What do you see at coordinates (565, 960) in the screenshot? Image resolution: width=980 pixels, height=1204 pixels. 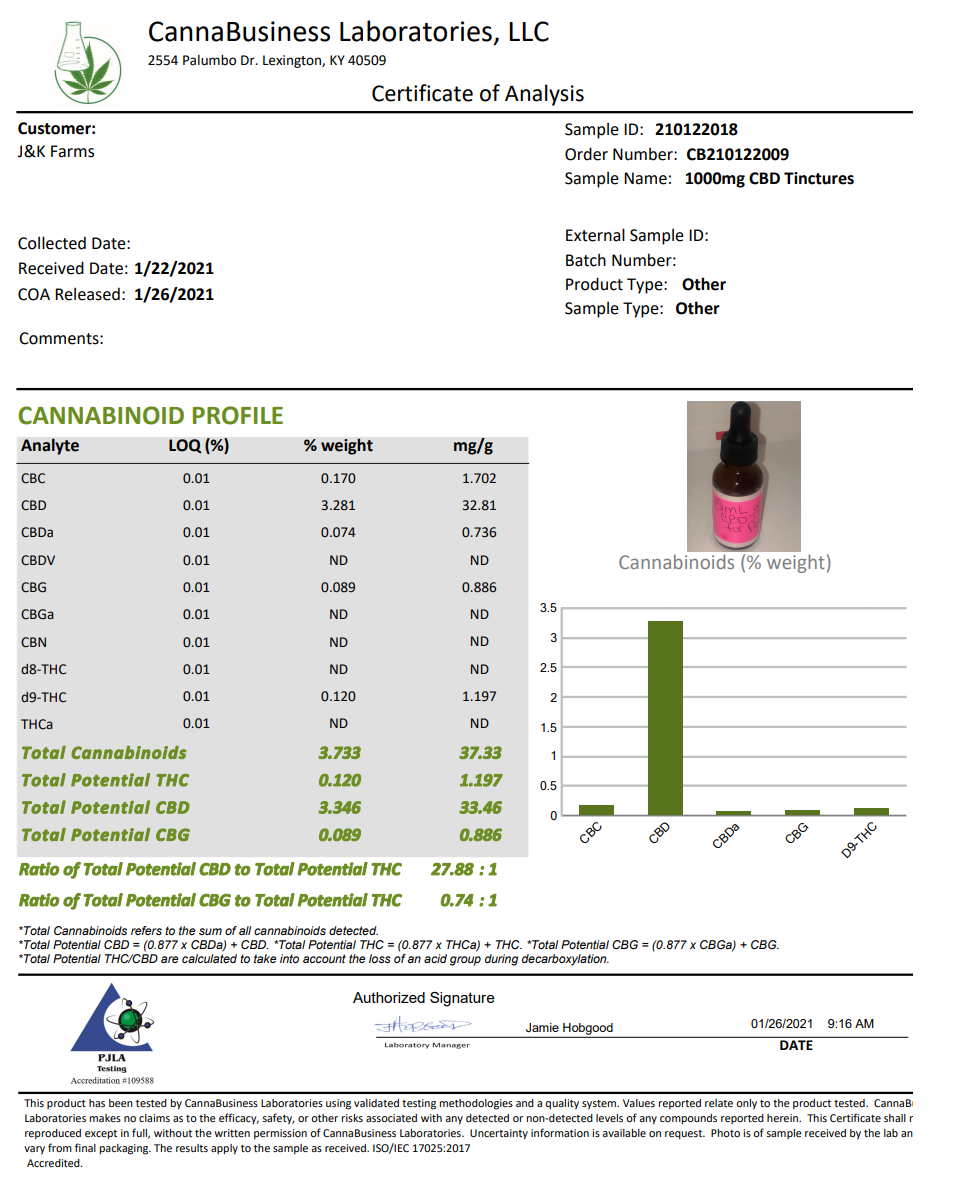 I see `decarboxylation` at bounding box center [565, 960].
